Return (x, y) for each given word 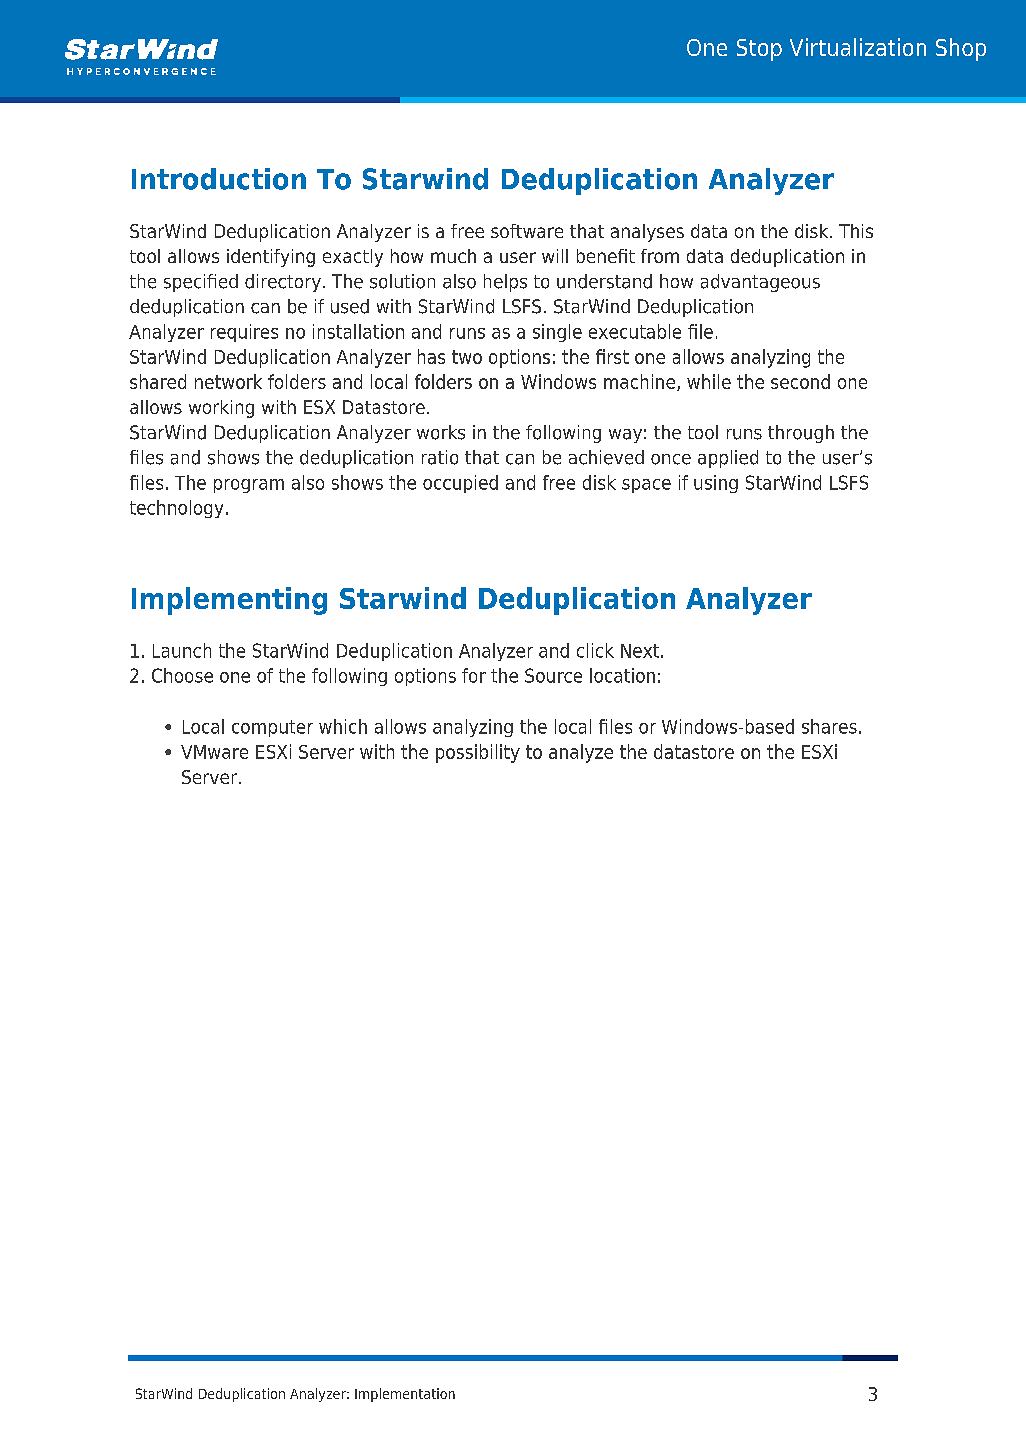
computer (272, 728)
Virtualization (858, 47)
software (527, 231)
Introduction (219, 179)
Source (553, 675)
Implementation (405, 1395)
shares (829, 726)
